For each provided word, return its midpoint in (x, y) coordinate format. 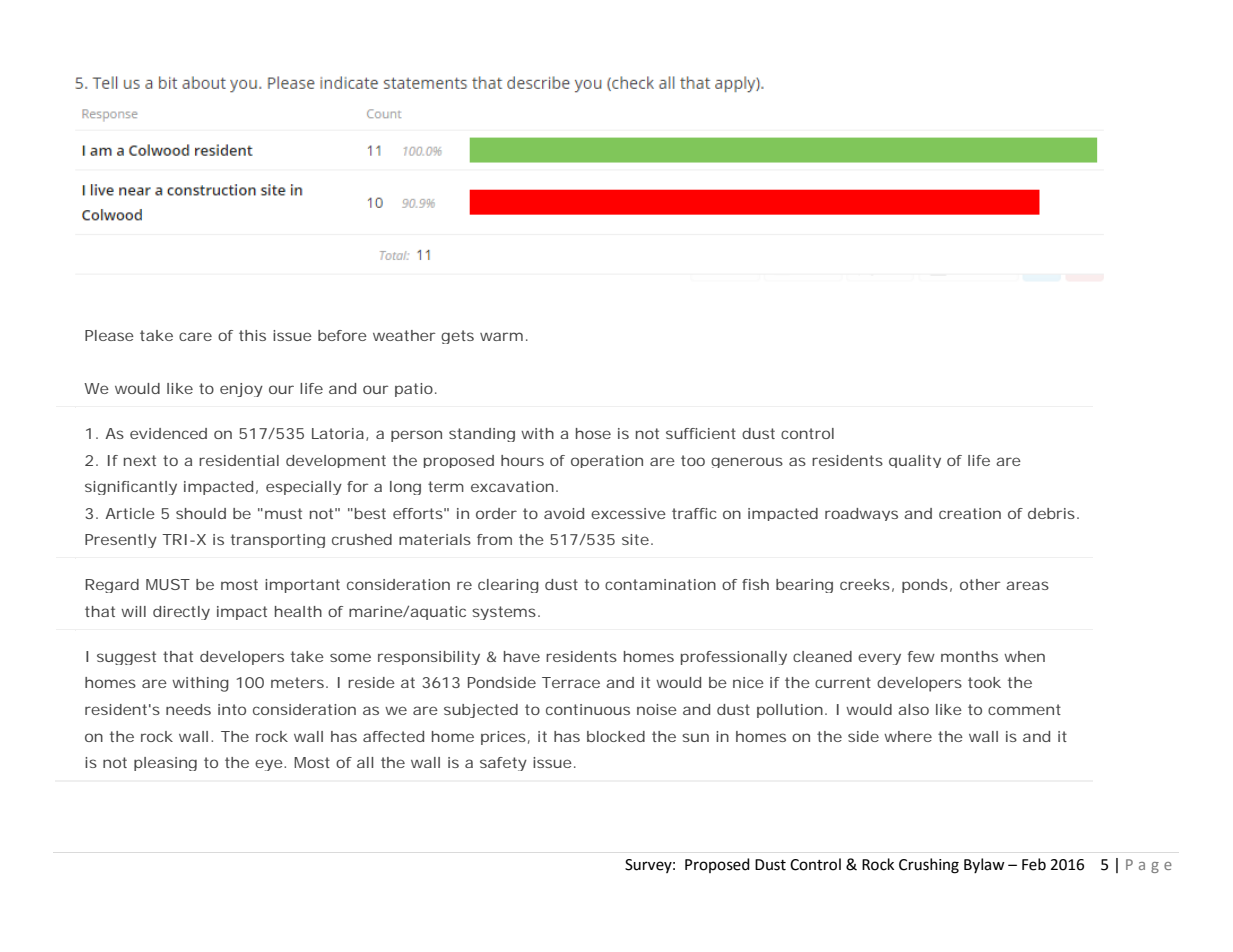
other (980, 584)
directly (181, 613)
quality (915, 461)
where (908, 736)
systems (504, 613)
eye (269, 765)
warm (501, 336)
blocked (616, 736)
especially (304, 488)
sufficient (701, 433)
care (195, 336)
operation (607, 461)
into (232, 709)
